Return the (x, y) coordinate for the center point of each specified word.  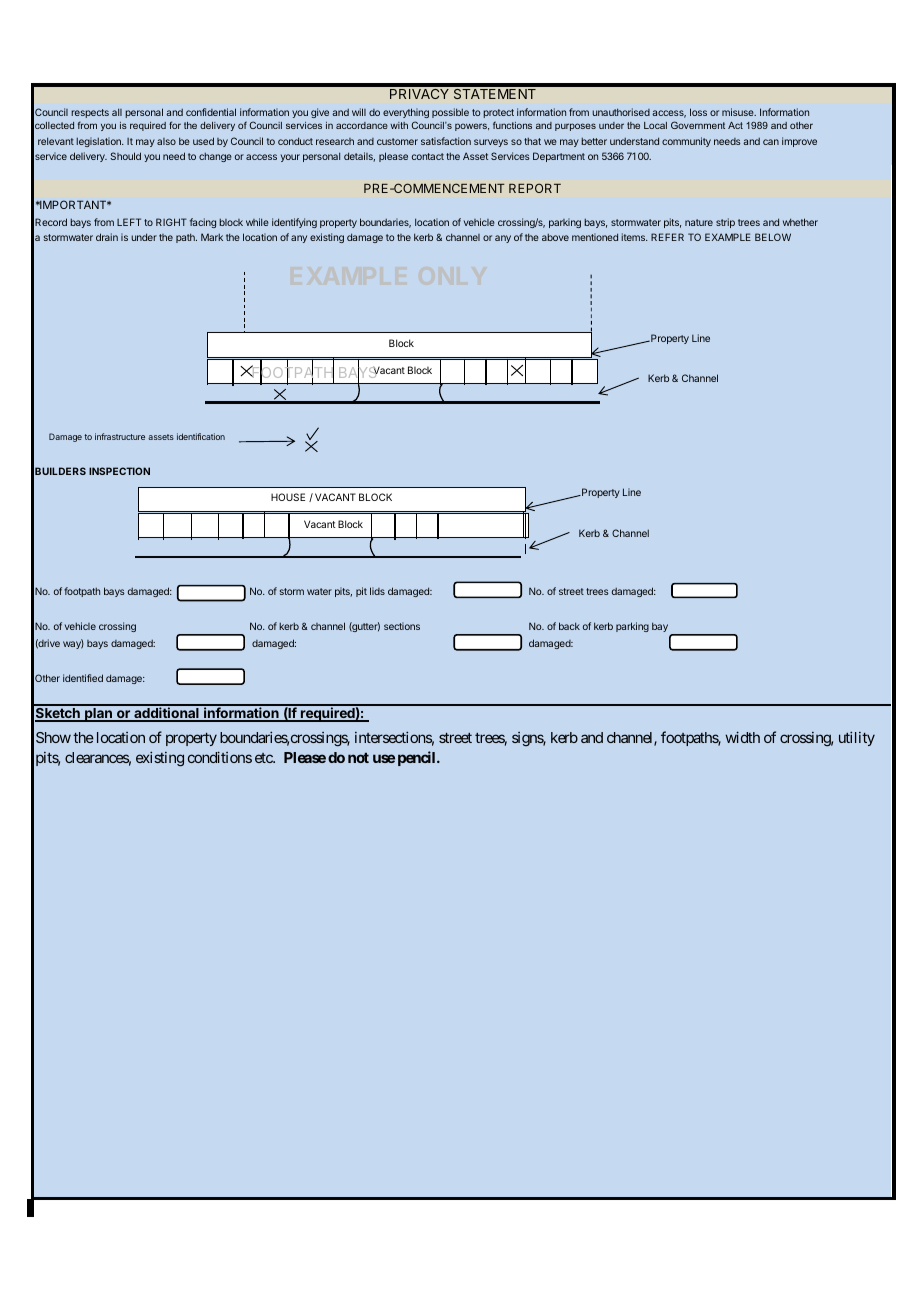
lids (377, 591)
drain (107, 237)
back (569, 626)
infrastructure (120, 436)
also (166, 141)
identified (83, 678)
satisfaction (446, 141)
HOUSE (288, 497)
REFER (667, 237)
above (555, 237)
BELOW (773, 237)
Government (698, 125)
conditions (220, 757)
